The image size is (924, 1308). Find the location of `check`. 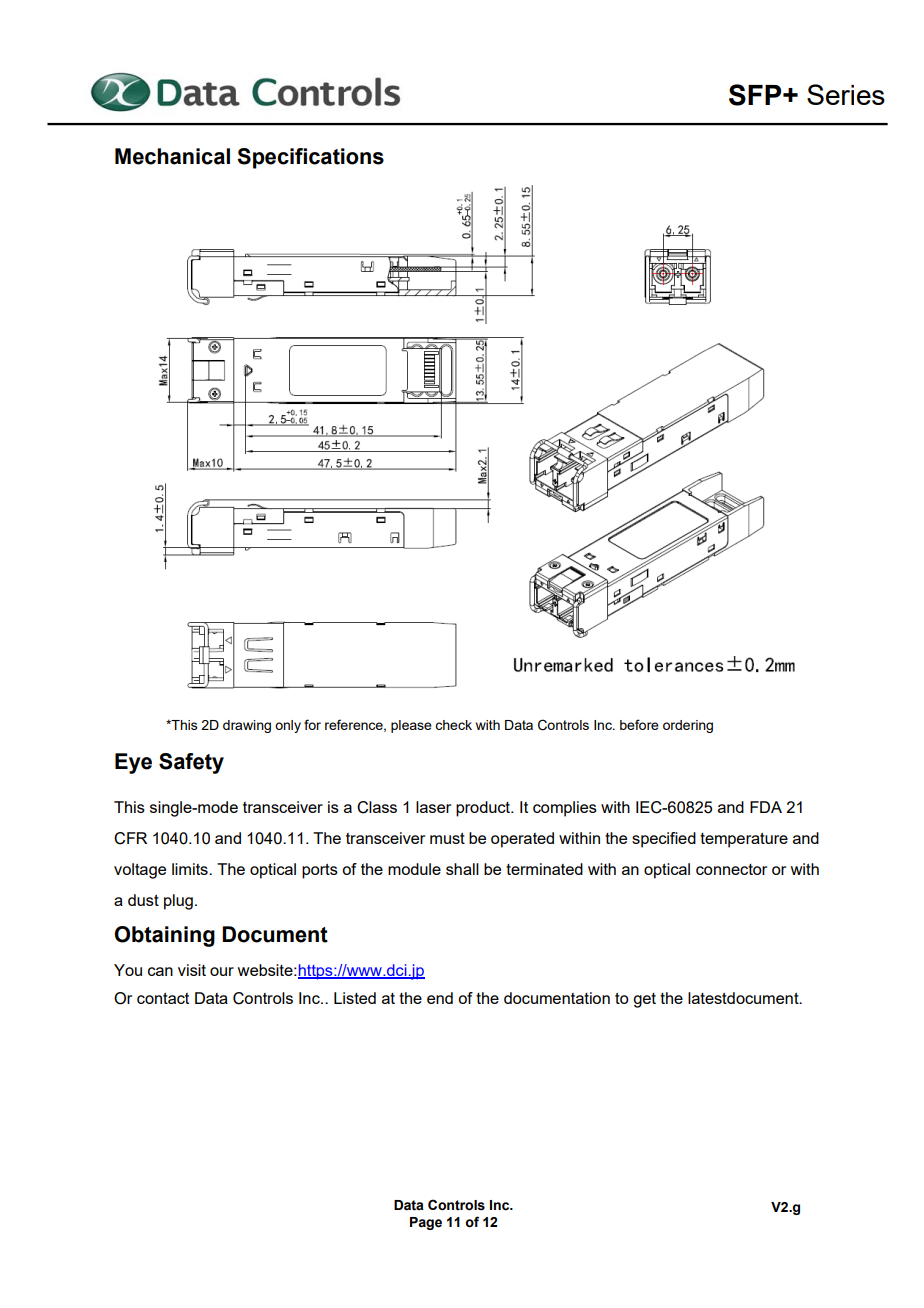

check is located at coordinates (453, 725).
